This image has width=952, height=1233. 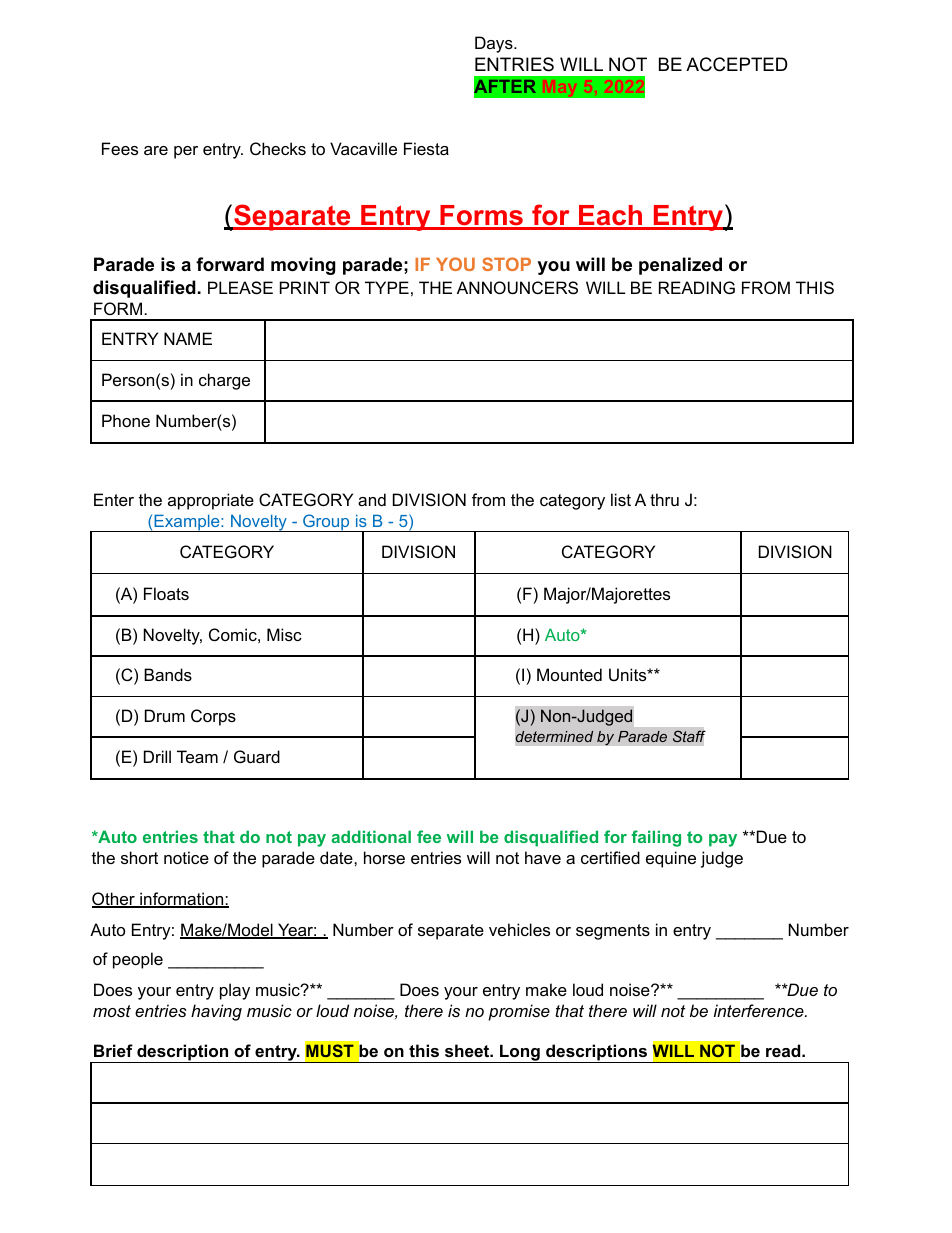 I want to click on ACCEPTED, so click(x=737, y=64).
